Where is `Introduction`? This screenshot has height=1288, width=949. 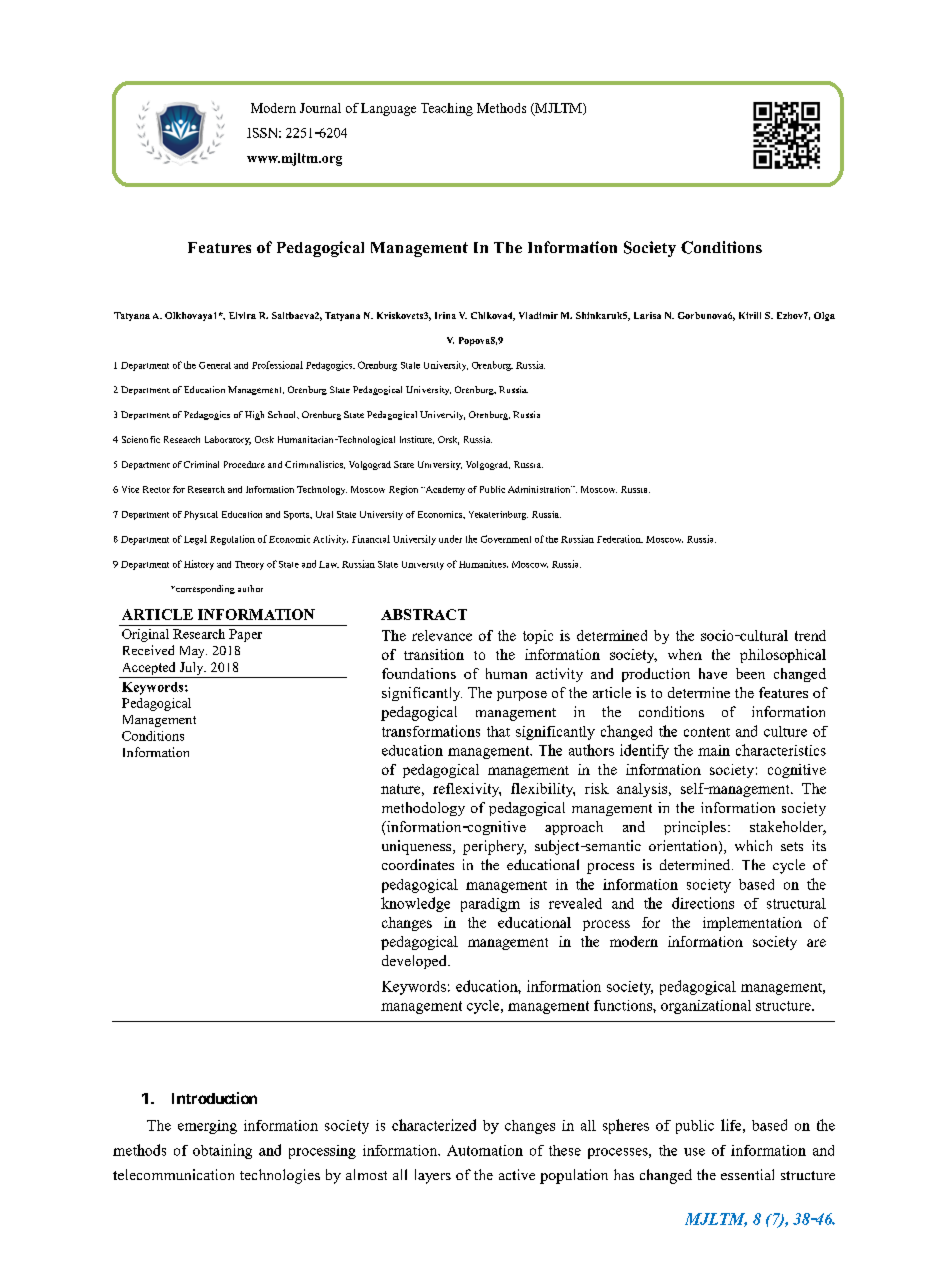
Introduction is located at coordinates (214, 1098).
